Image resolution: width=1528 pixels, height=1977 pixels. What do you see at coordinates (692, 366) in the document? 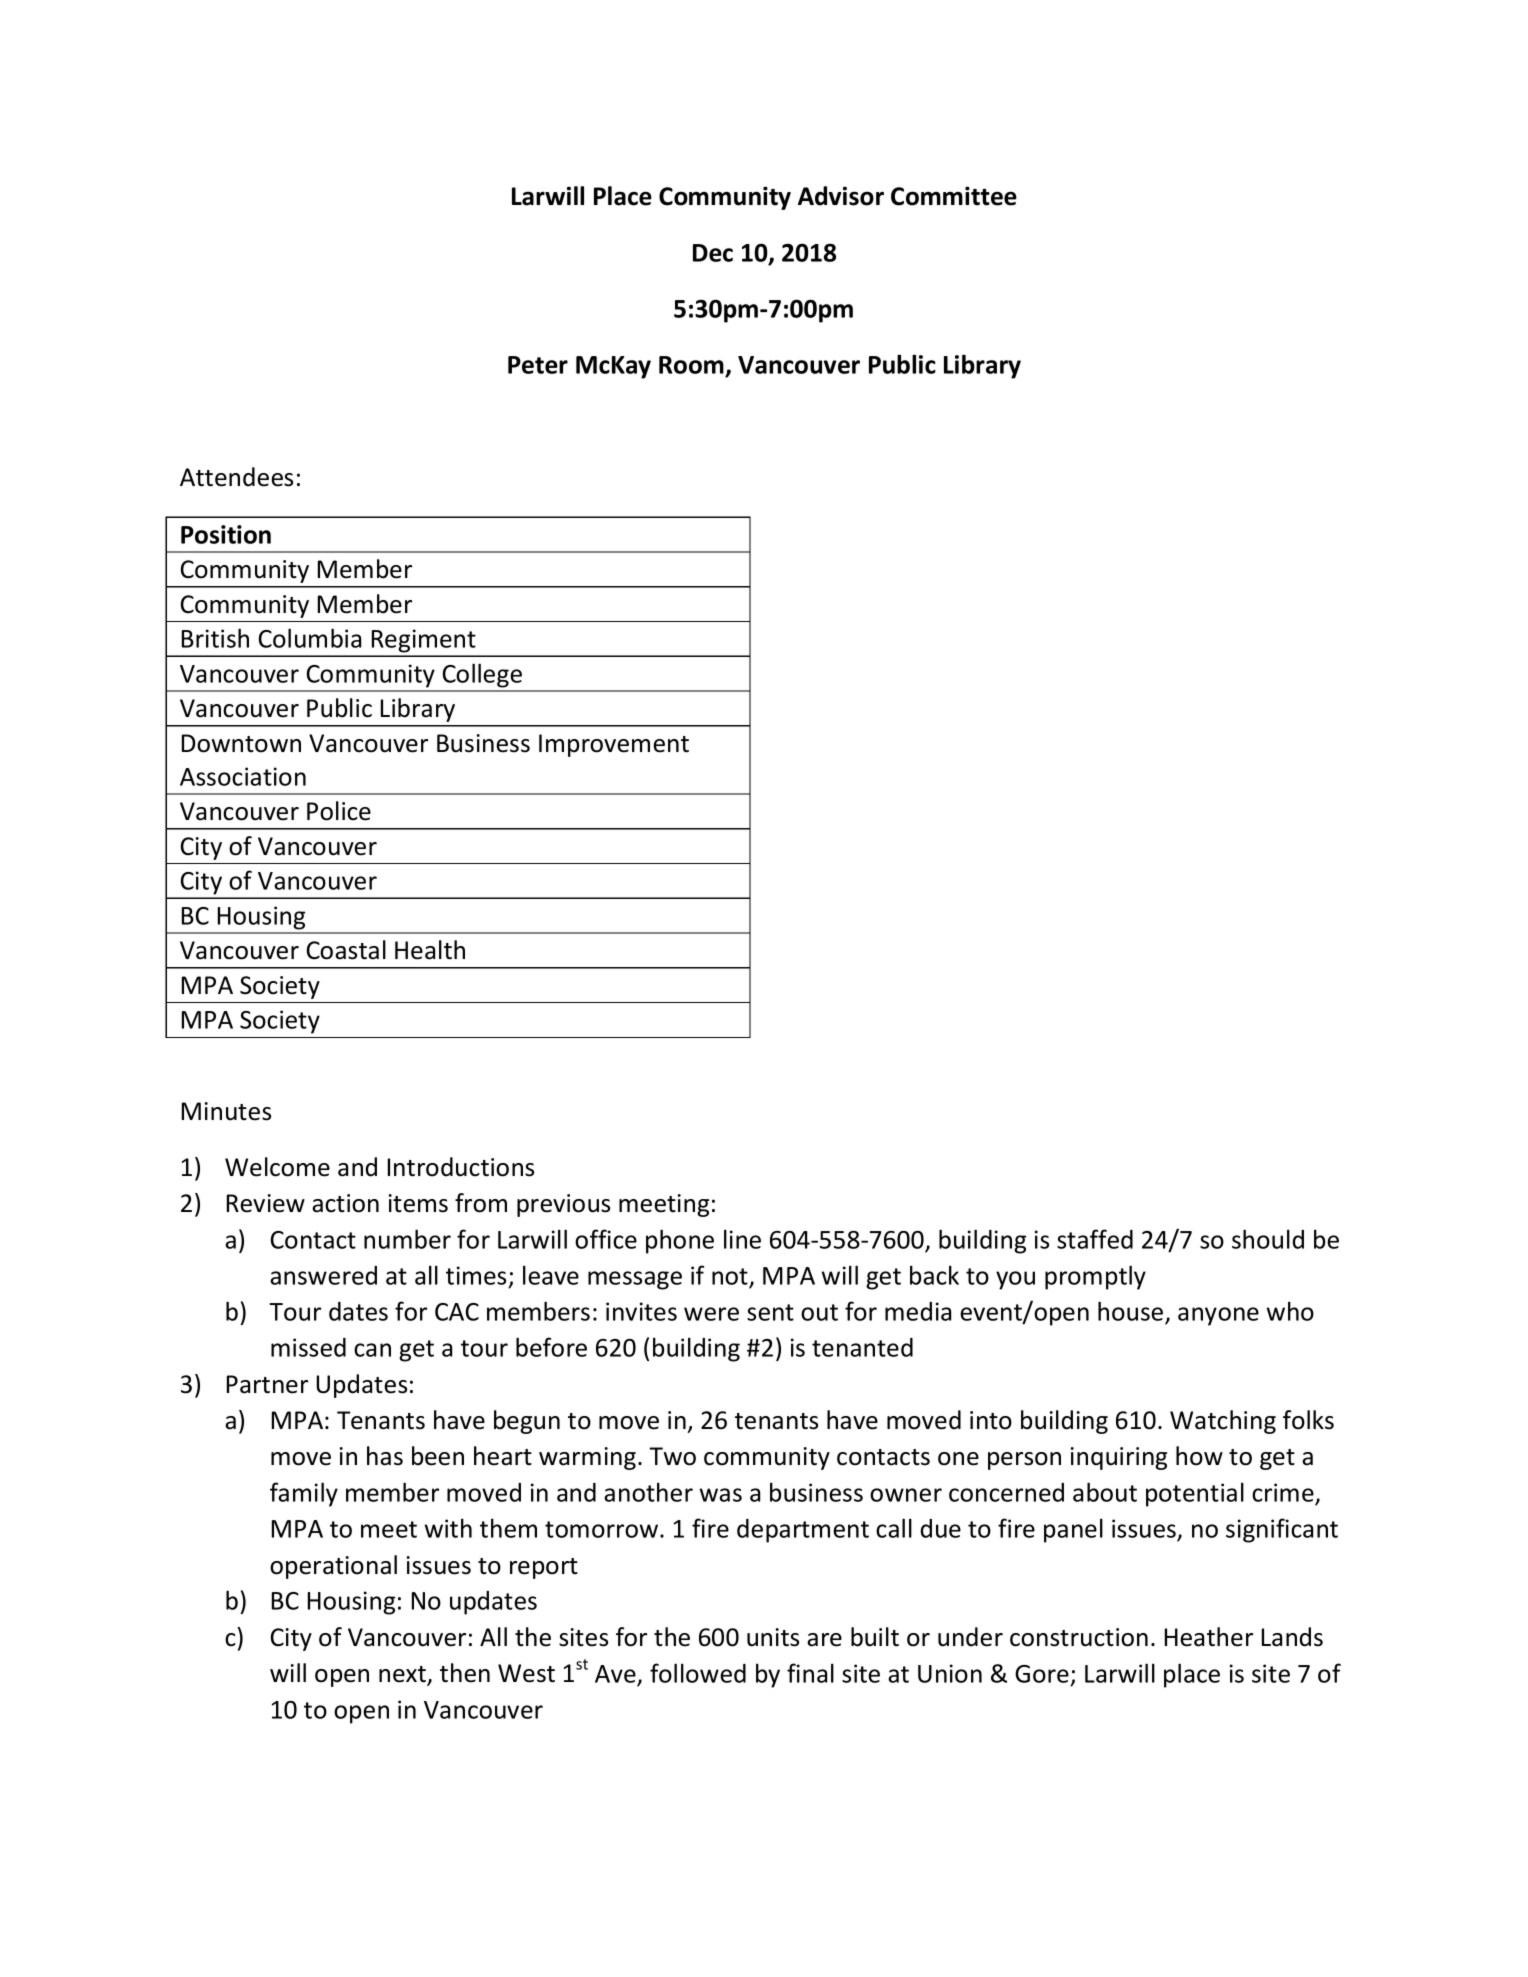
I see `Room` at bounding box center [692, 366].
